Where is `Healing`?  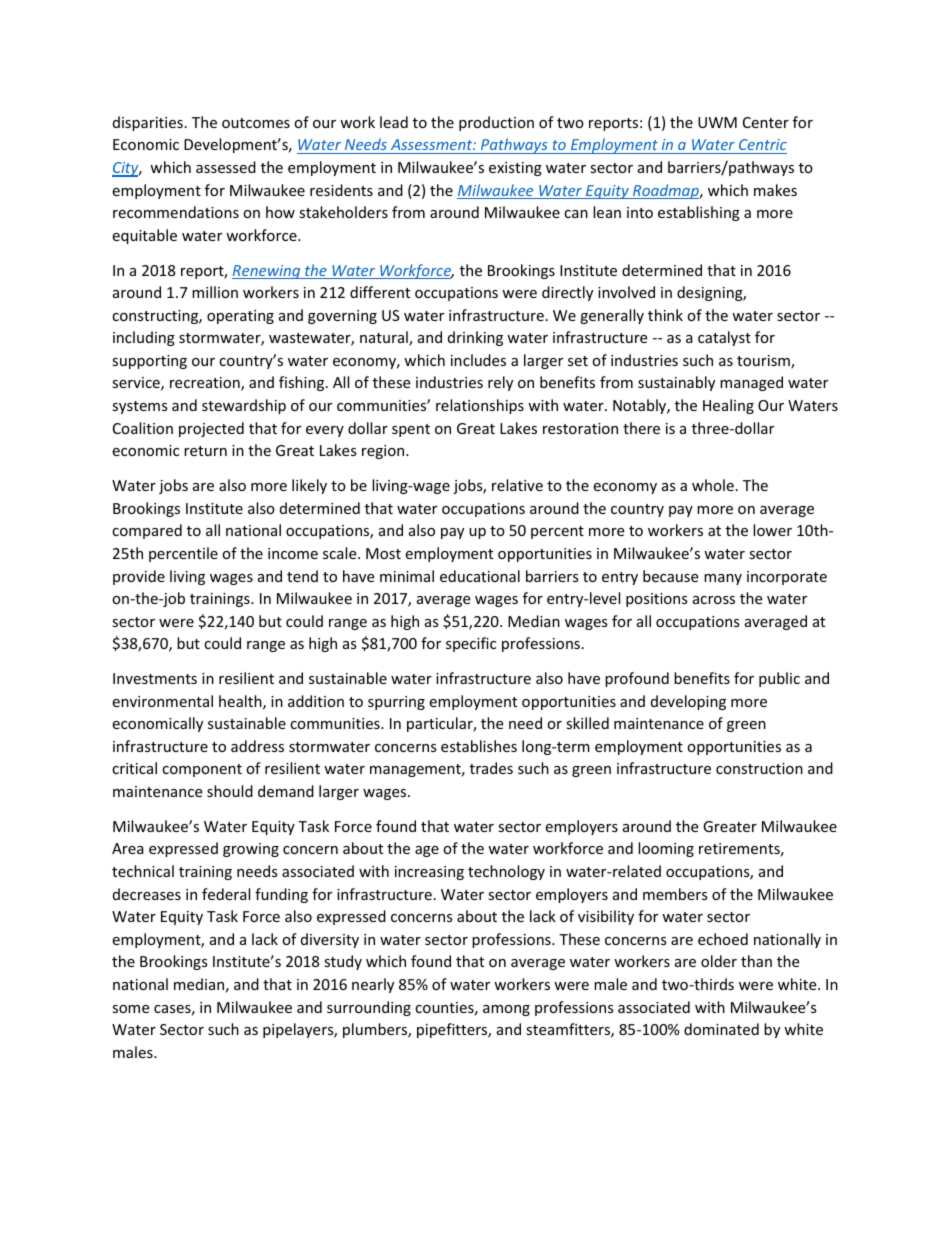
Healing is located at coordinates (728, 406).
